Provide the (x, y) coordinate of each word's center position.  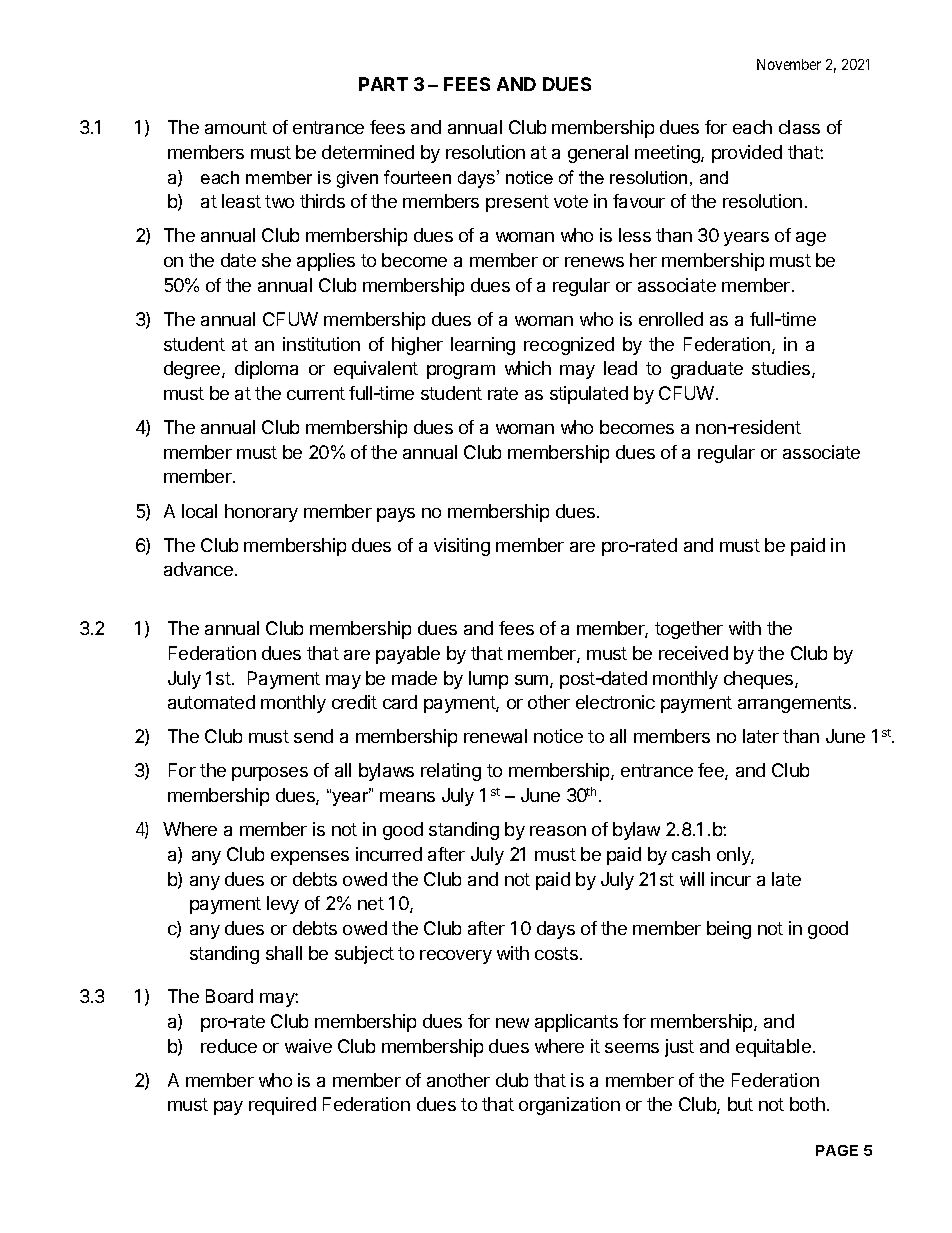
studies (782, 369)
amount (236, 127)
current (316, 393)
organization (569, 1106)
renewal (495, 736)
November (789, 64)
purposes (270, 774)
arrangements (794, 704)
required (282, 1106)
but (740, 1104)
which (528, 368)
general (598, 154)
